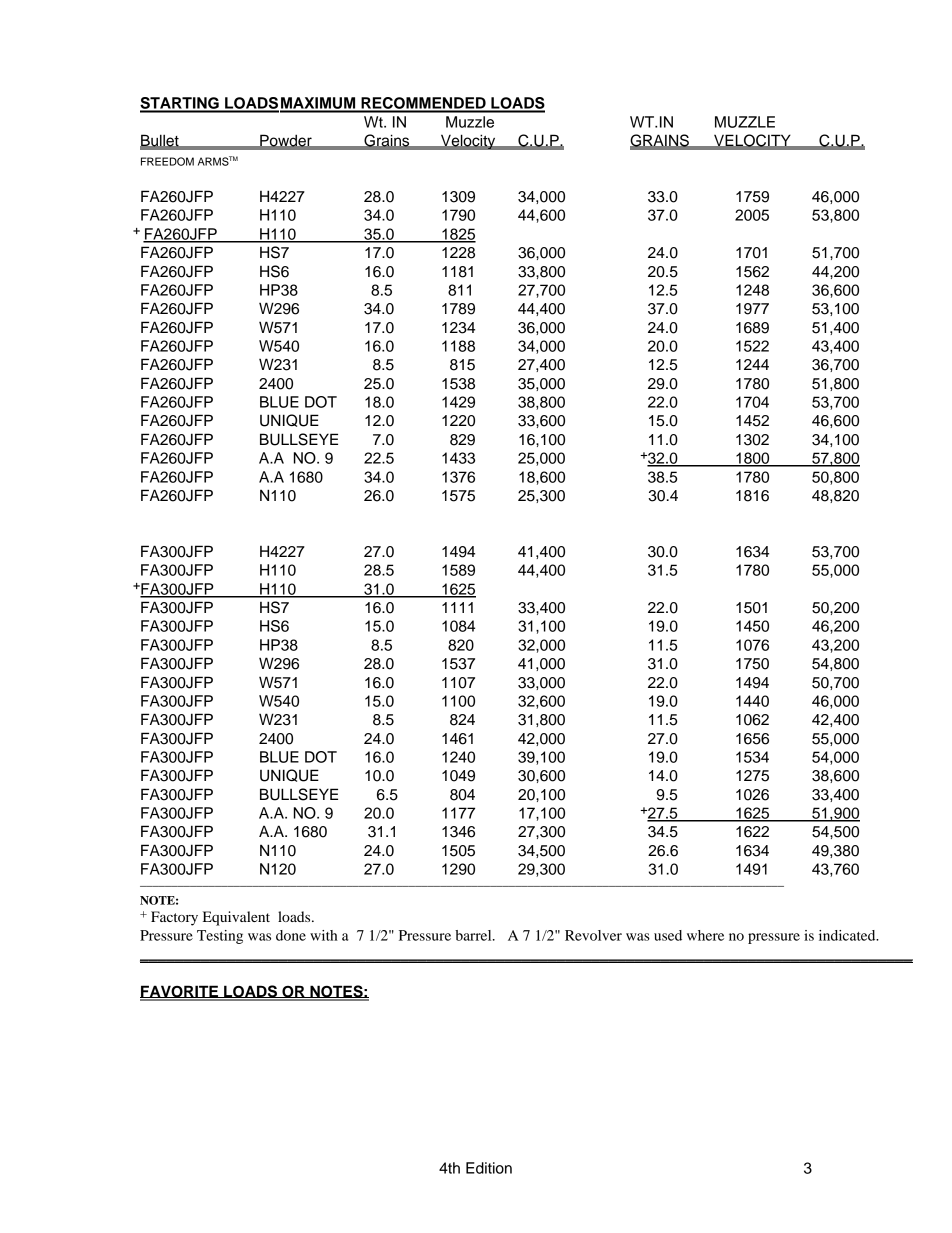  I want to click on Testing, so click(220, 937).
